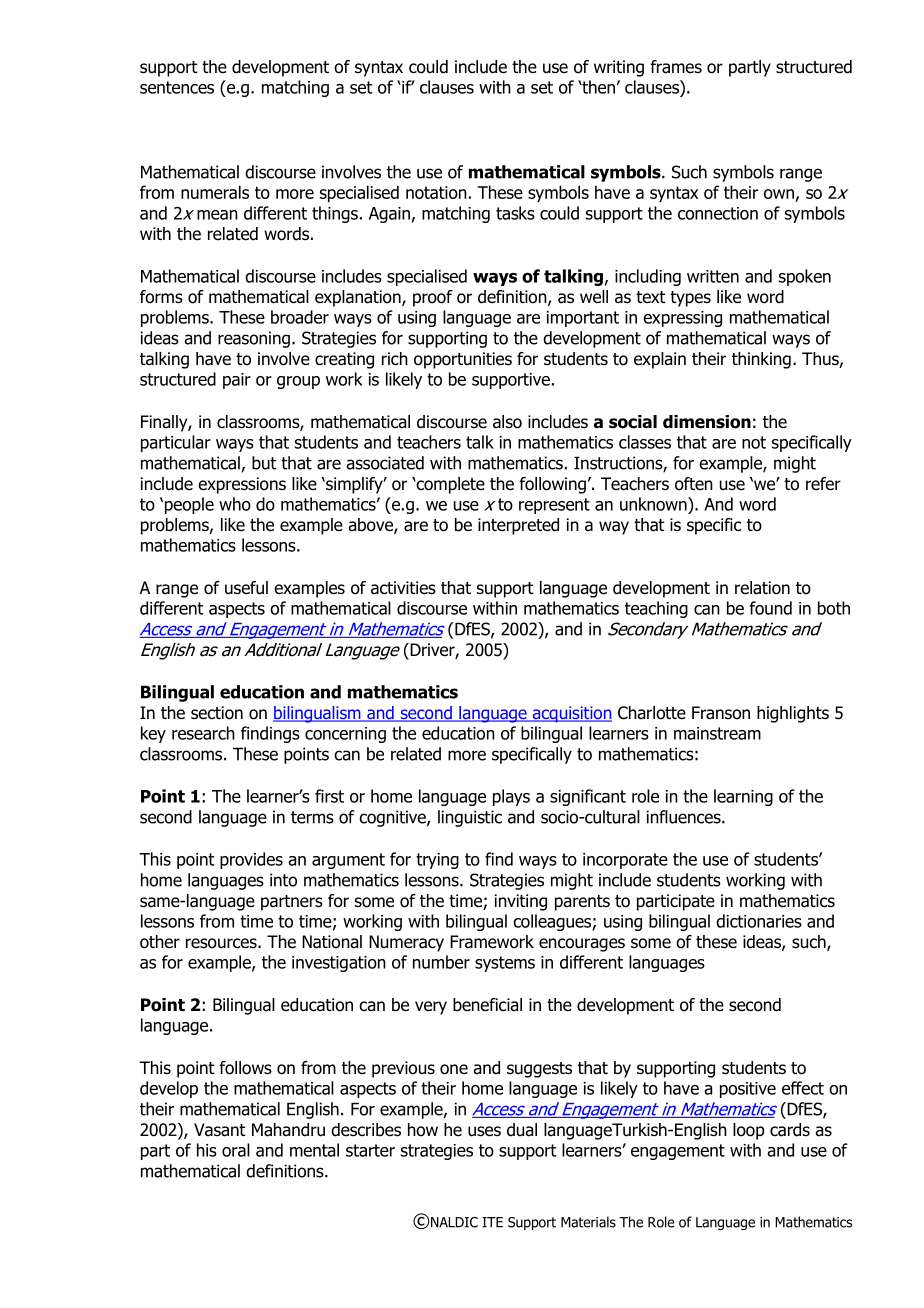  I want to click on frames, so click(676, 67).
